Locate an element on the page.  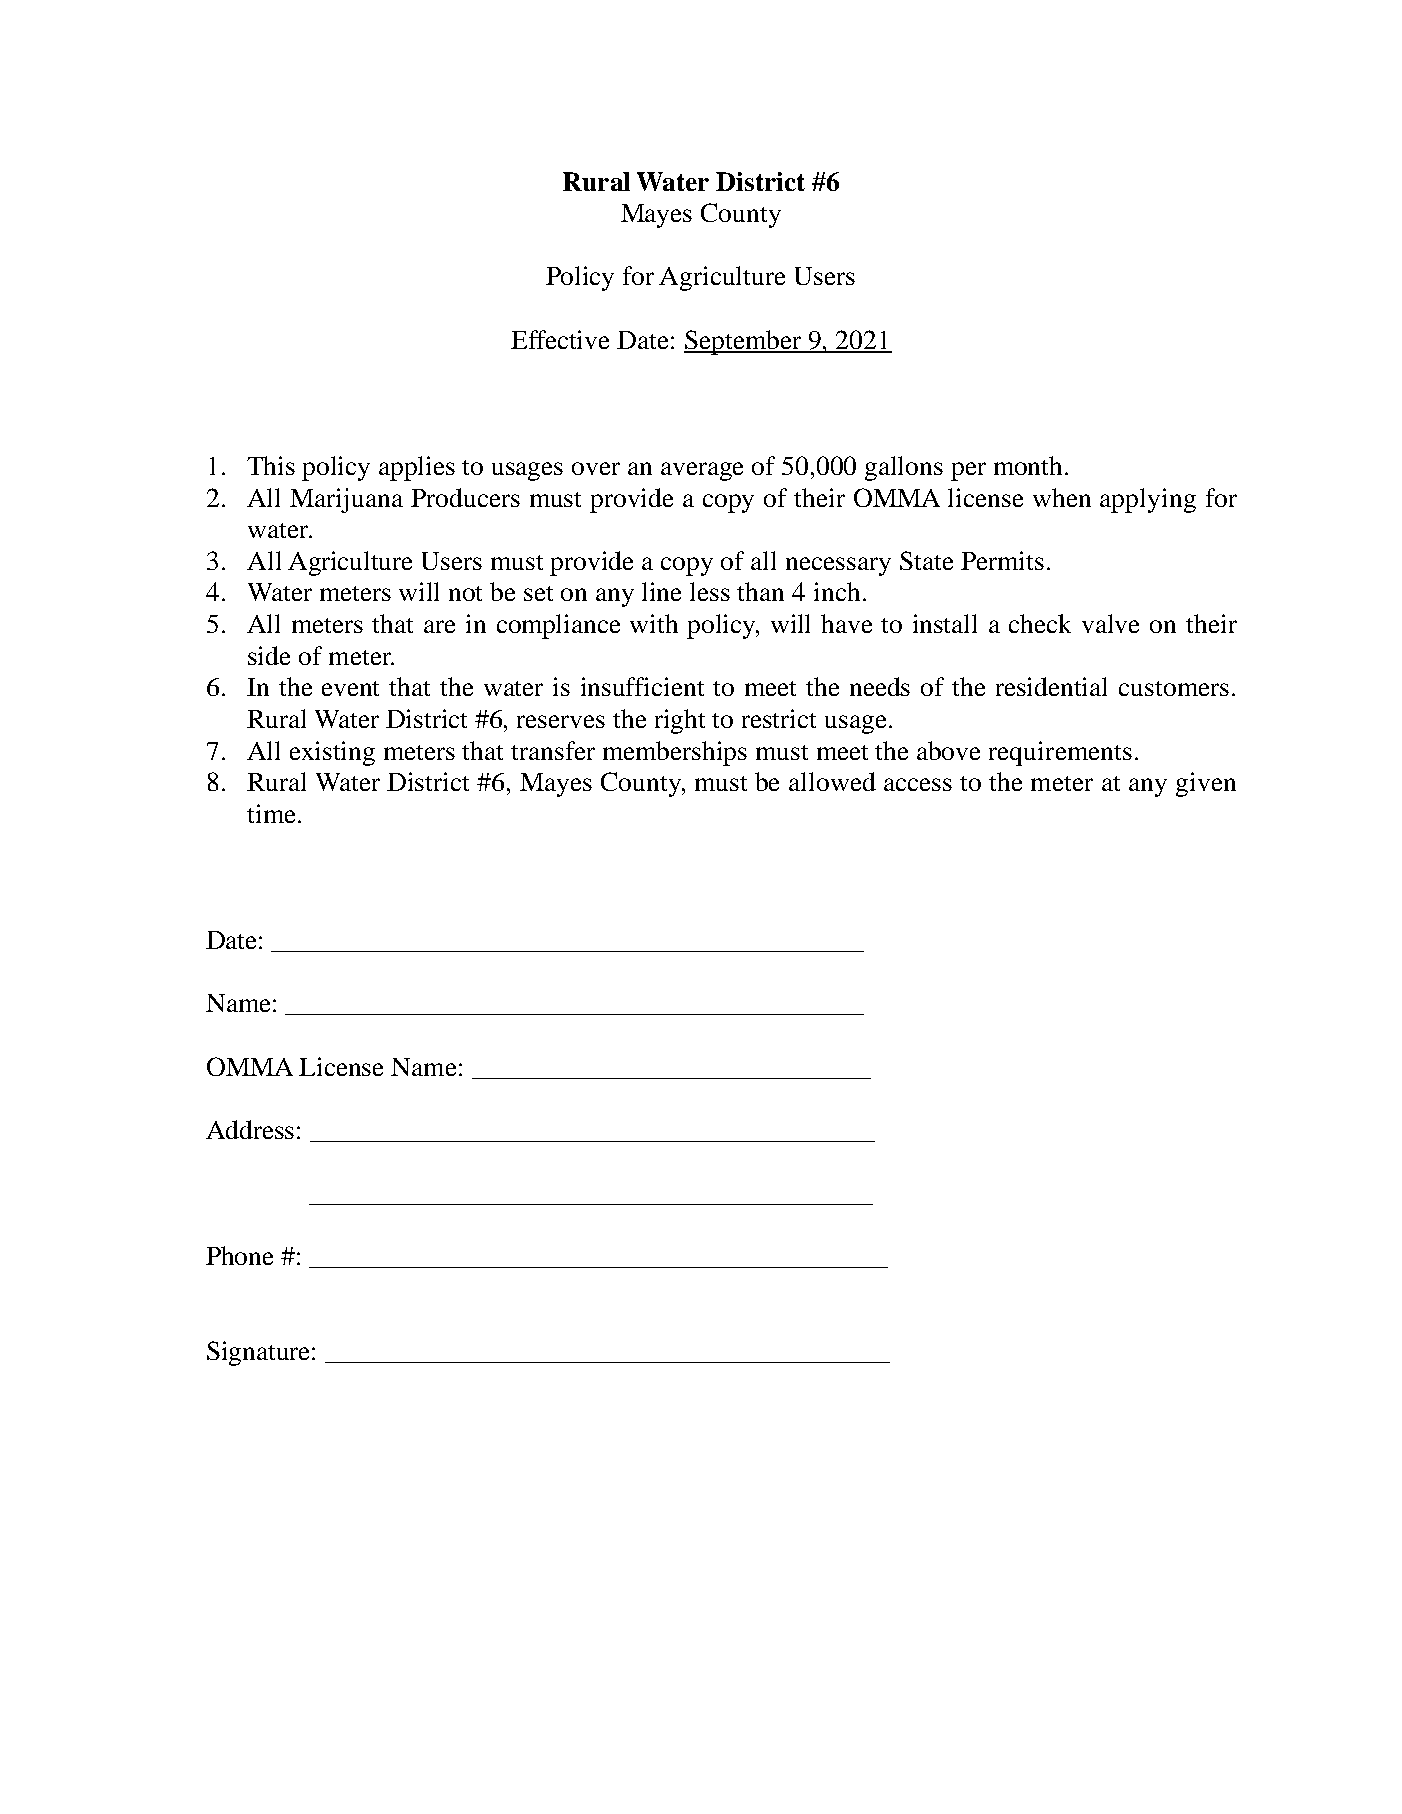
month is located at coordinates (1030, 465).
